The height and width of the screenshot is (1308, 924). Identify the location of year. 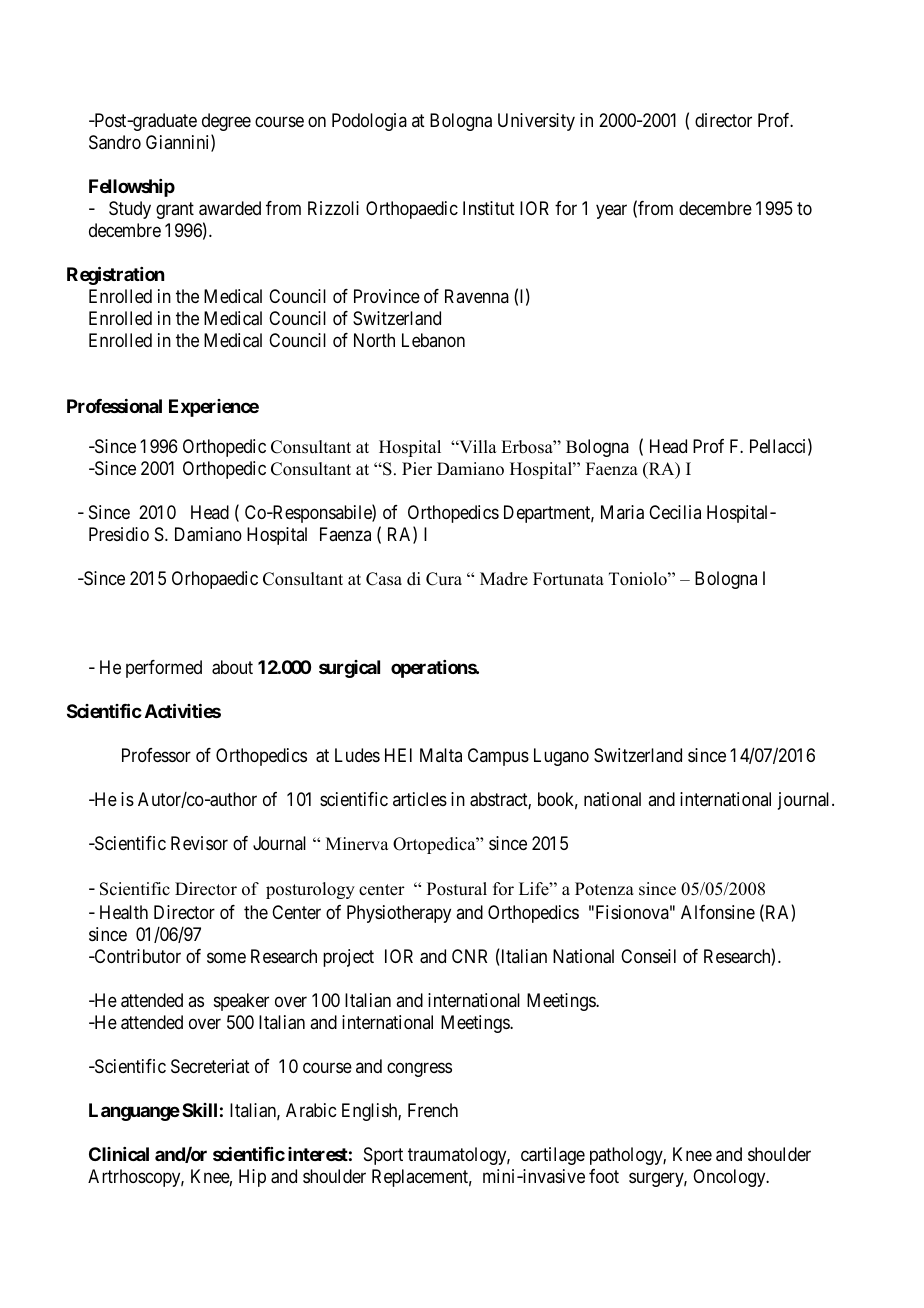
(611, 212).
